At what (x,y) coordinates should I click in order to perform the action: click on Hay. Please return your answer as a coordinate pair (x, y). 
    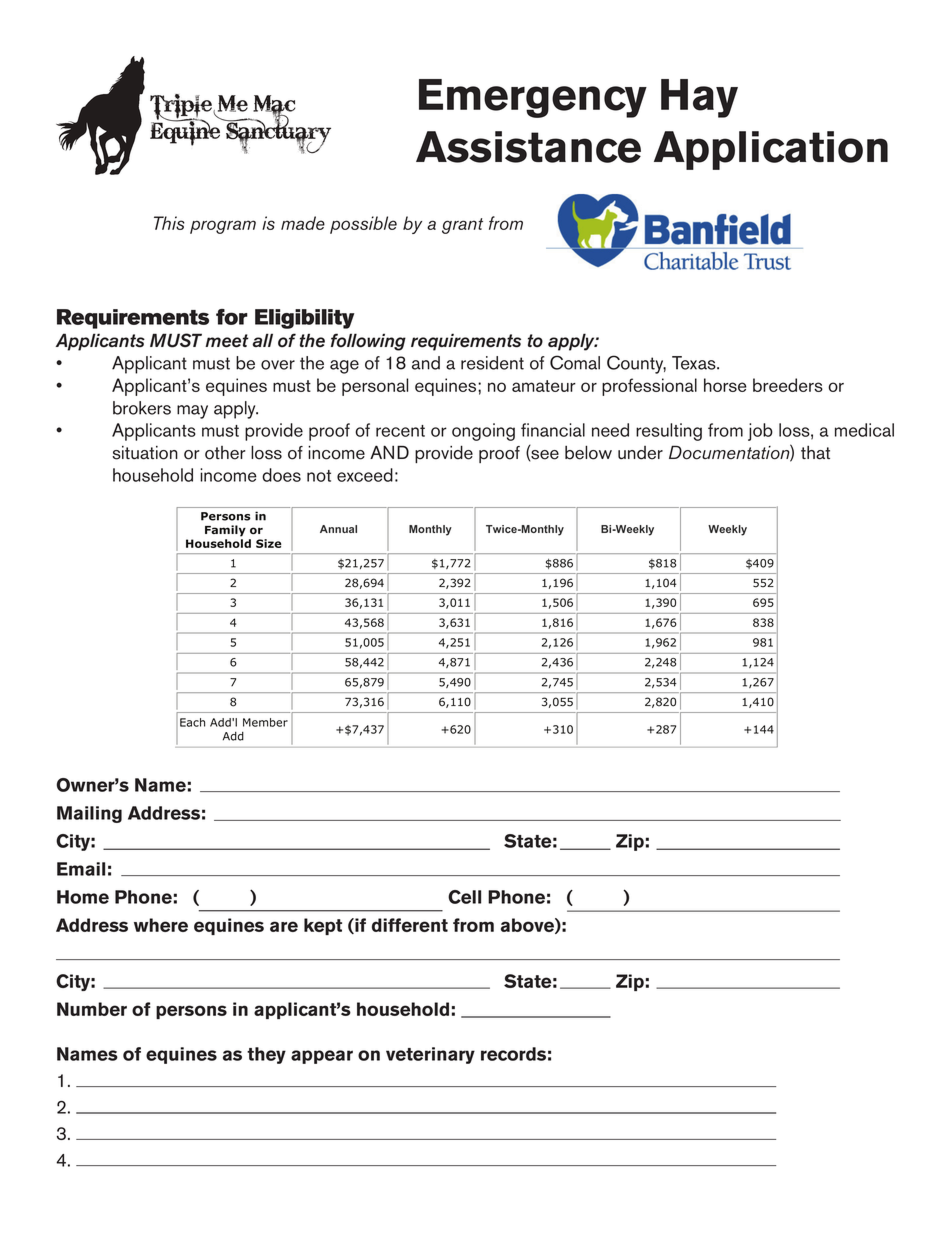
    Looking at the image, I should click on (699, 98).
